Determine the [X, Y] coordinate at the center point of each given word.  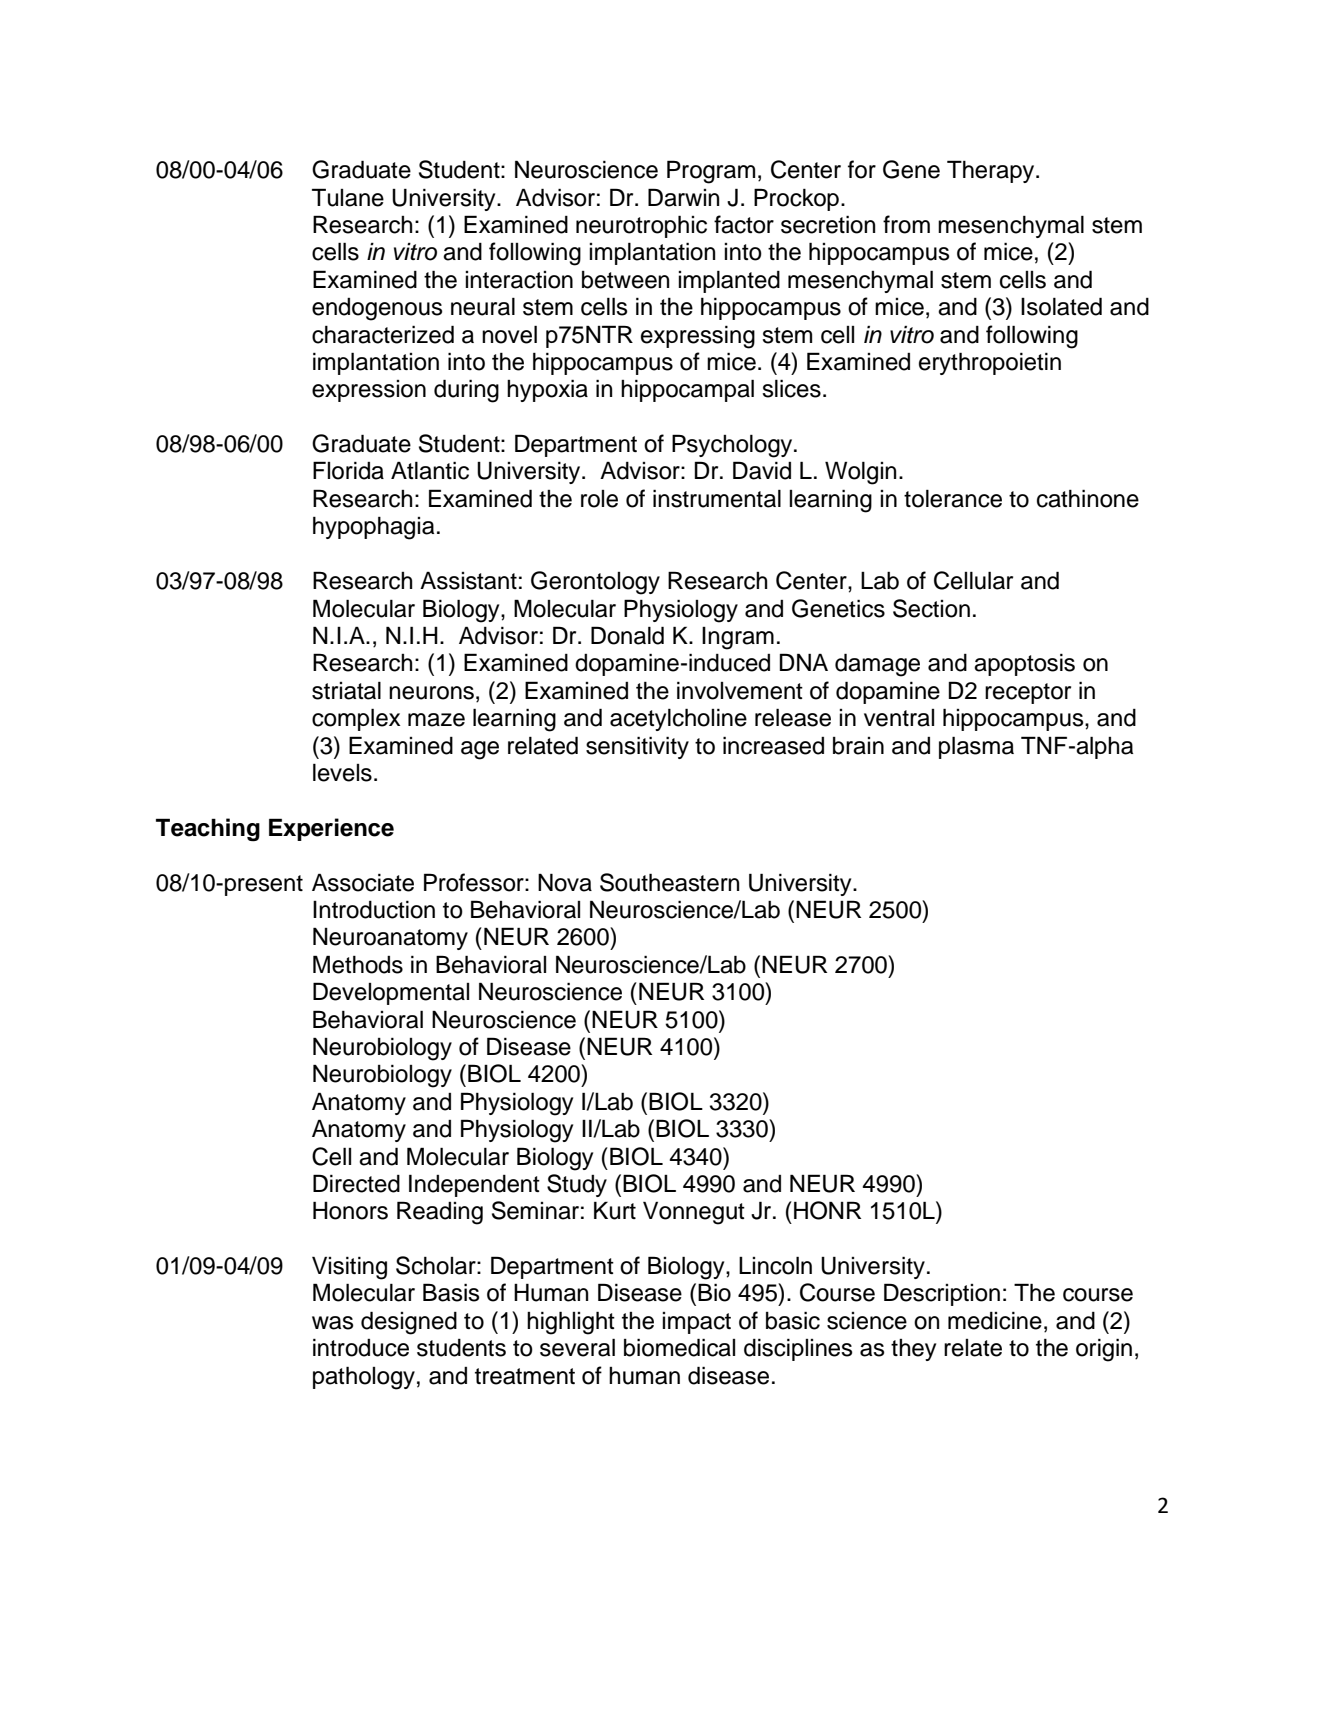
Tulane [348, 197]
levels [342, 772]
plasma [976, 747]
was [332, 1323]
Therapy [992, 171]
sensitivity [637, 747]
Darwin [683, 197]
